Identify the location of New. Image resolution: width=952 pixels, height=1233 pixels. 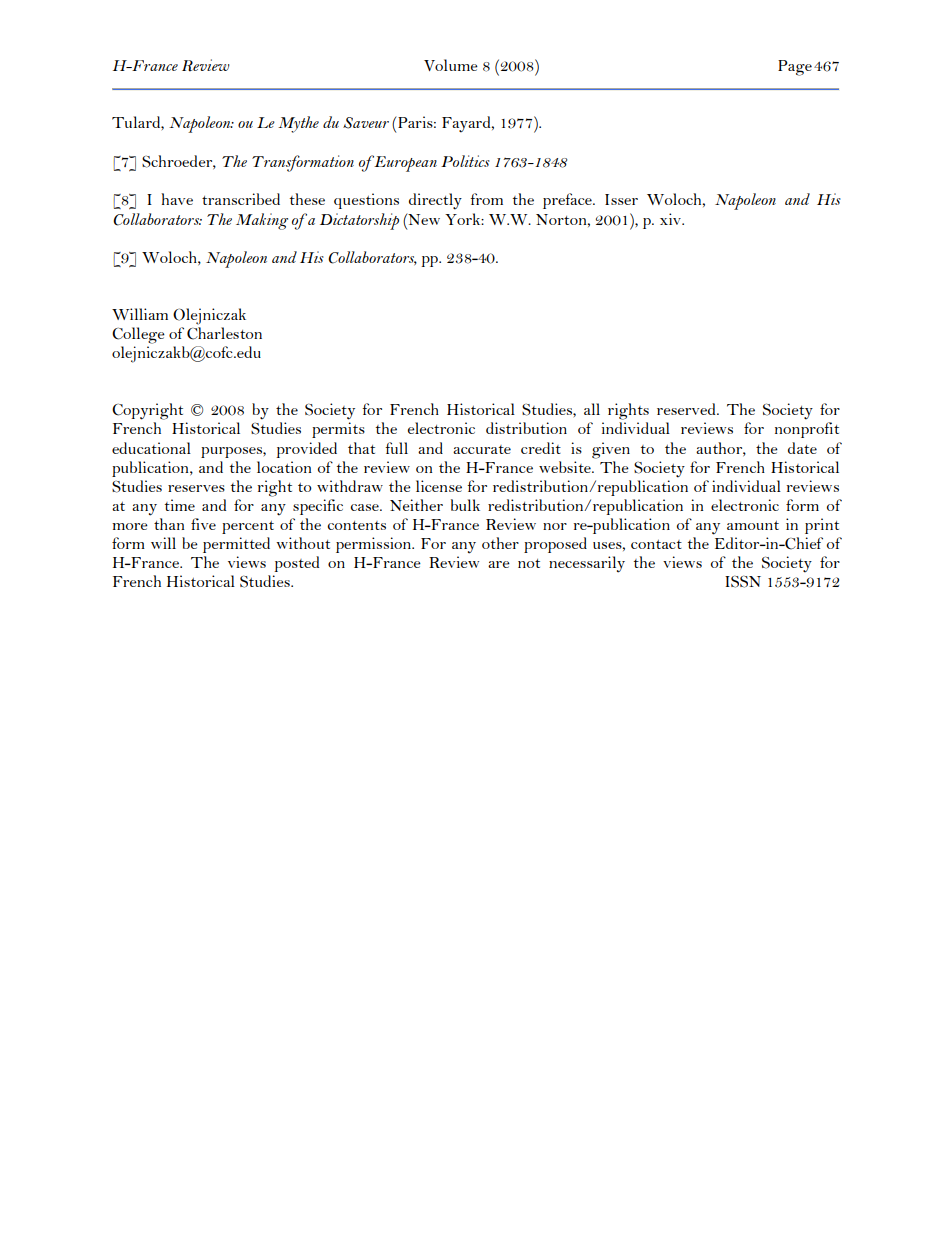
(423, 219).
